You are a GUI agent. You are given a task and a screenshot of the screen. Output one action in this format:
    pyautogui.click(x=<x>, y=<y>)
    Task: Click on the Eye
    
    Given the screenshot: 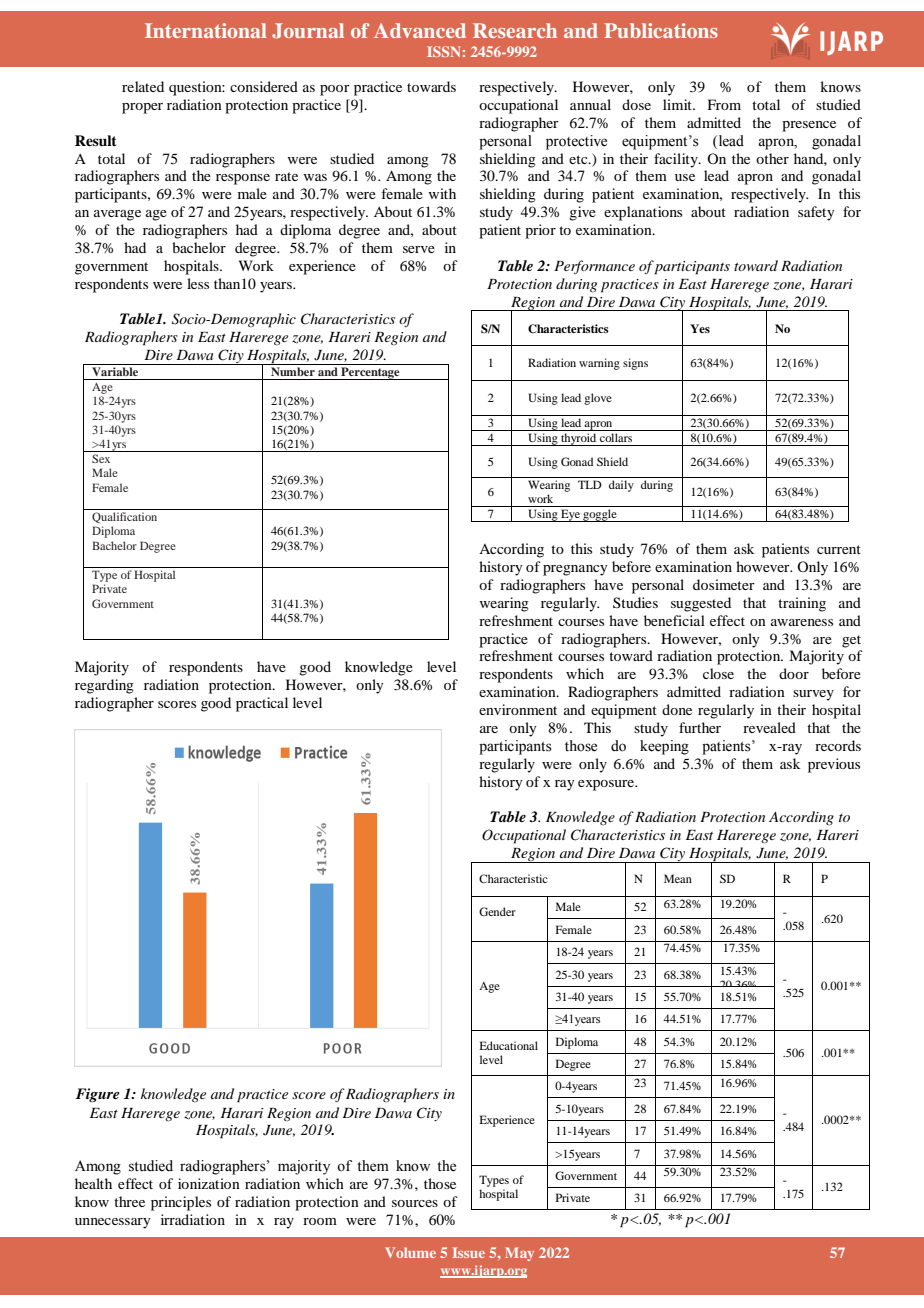 What is the action you would take?
    pyautogui.click(x=570, y=515)
